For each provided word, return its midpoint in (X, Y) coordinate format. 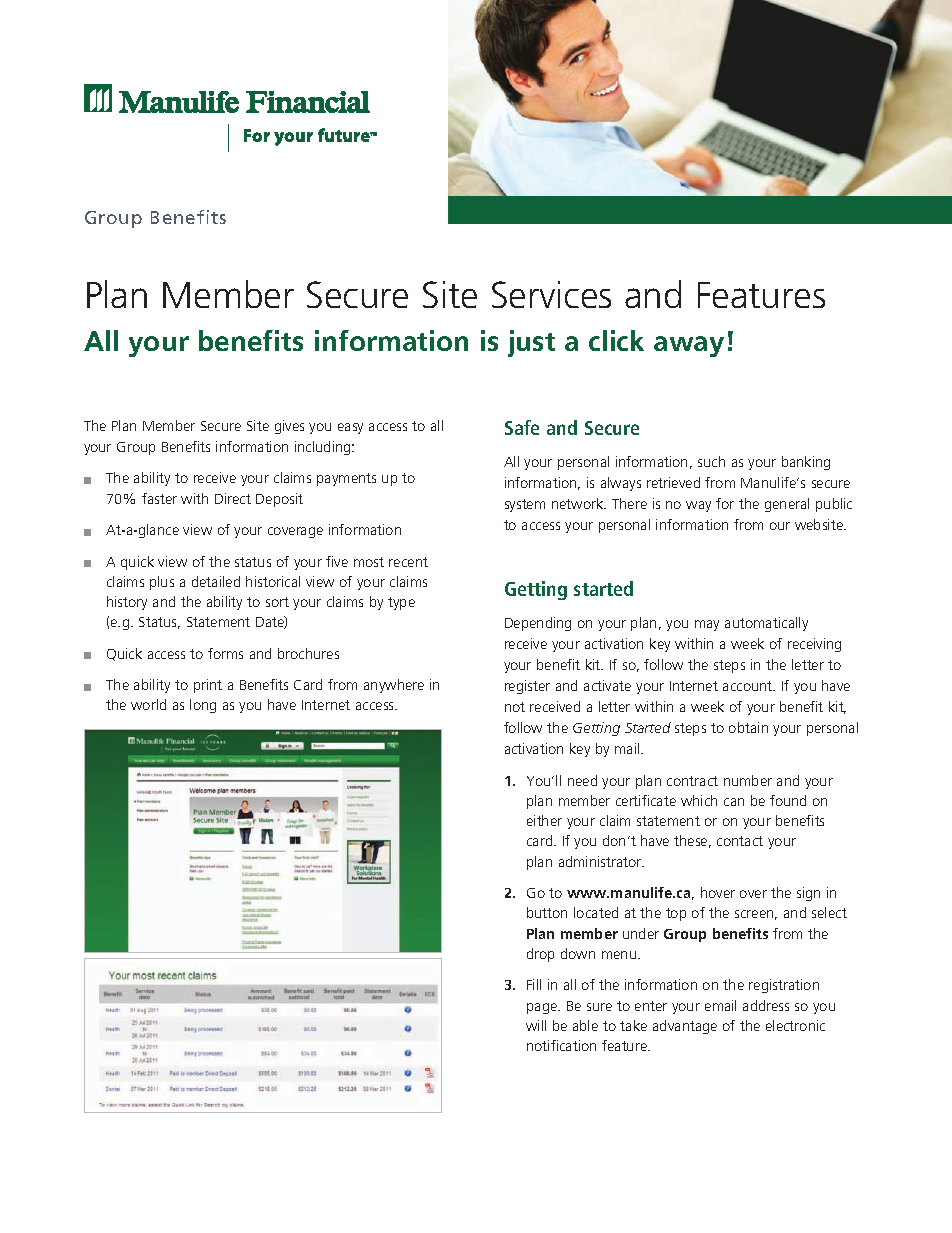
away (689, 346)
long (203, 706)
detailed (216, 581)
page (543, 1008)
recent (408, 562)
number (748, 780)
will (536, 1025)
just (531, 343)
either (544, 820)
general (787, 505)
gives (289, 427)
